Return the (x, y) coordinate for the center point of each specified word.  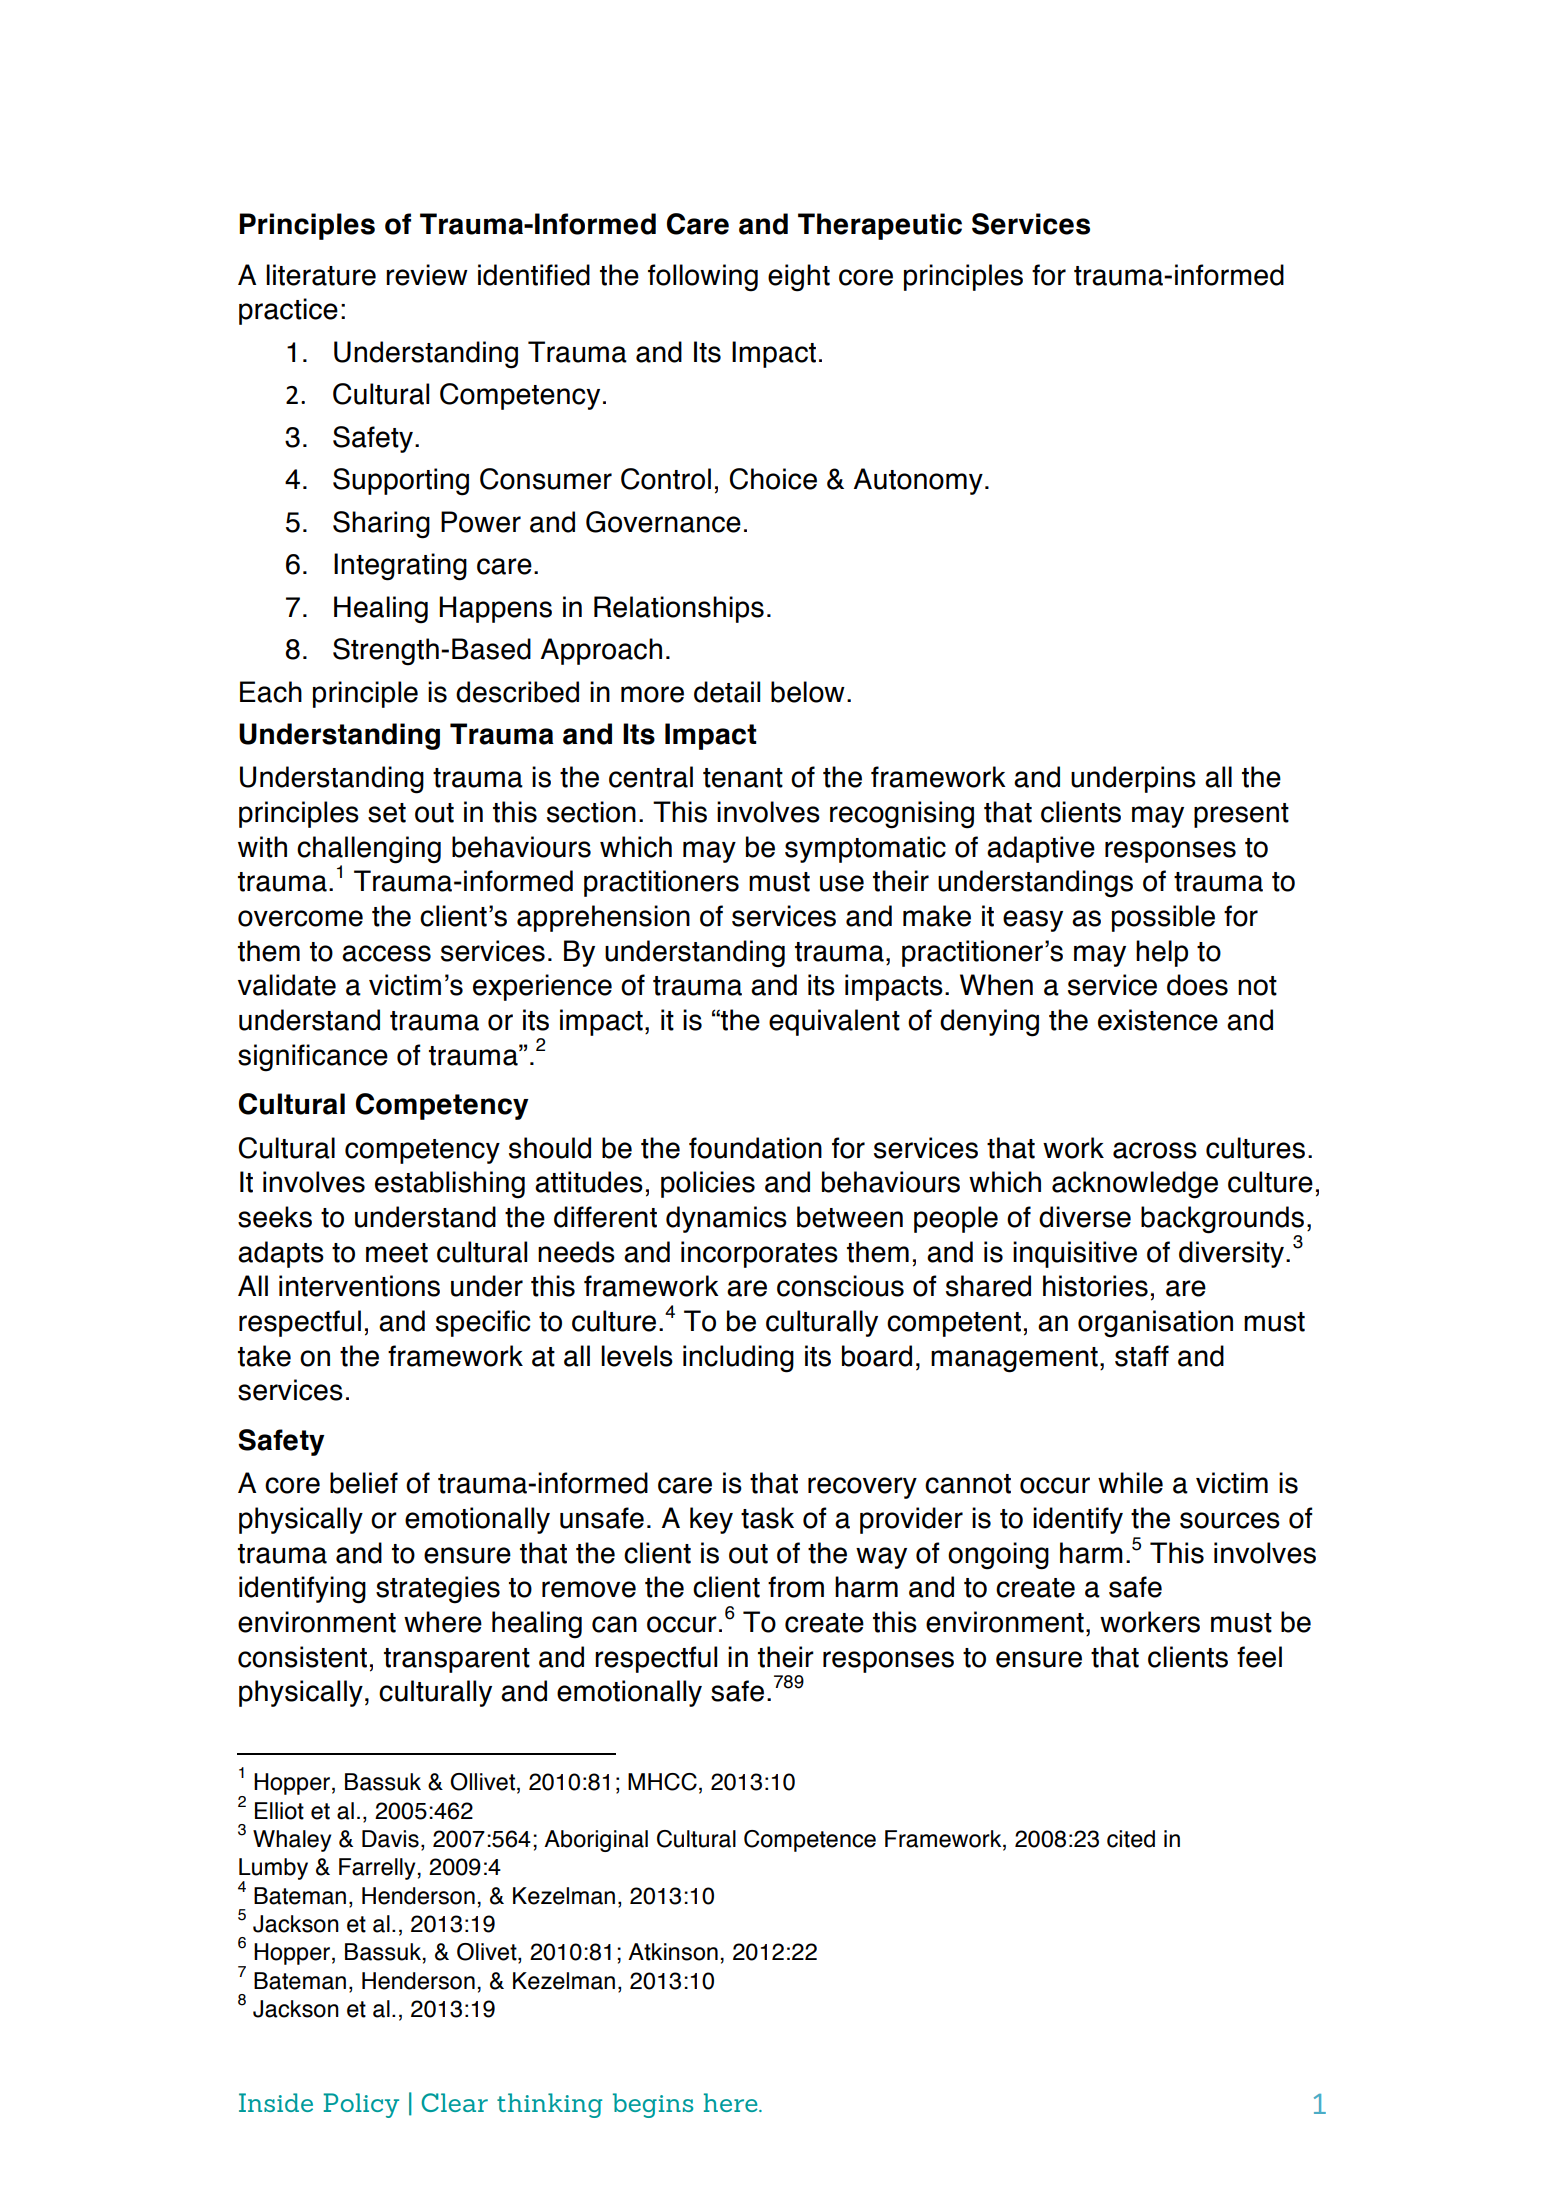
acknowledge (1135, 1185)
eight (799, 278)
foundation (755, 1148)
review (427, 275)
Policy (361, 2105)
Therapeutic (880, 226)
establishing (450, 1185)
